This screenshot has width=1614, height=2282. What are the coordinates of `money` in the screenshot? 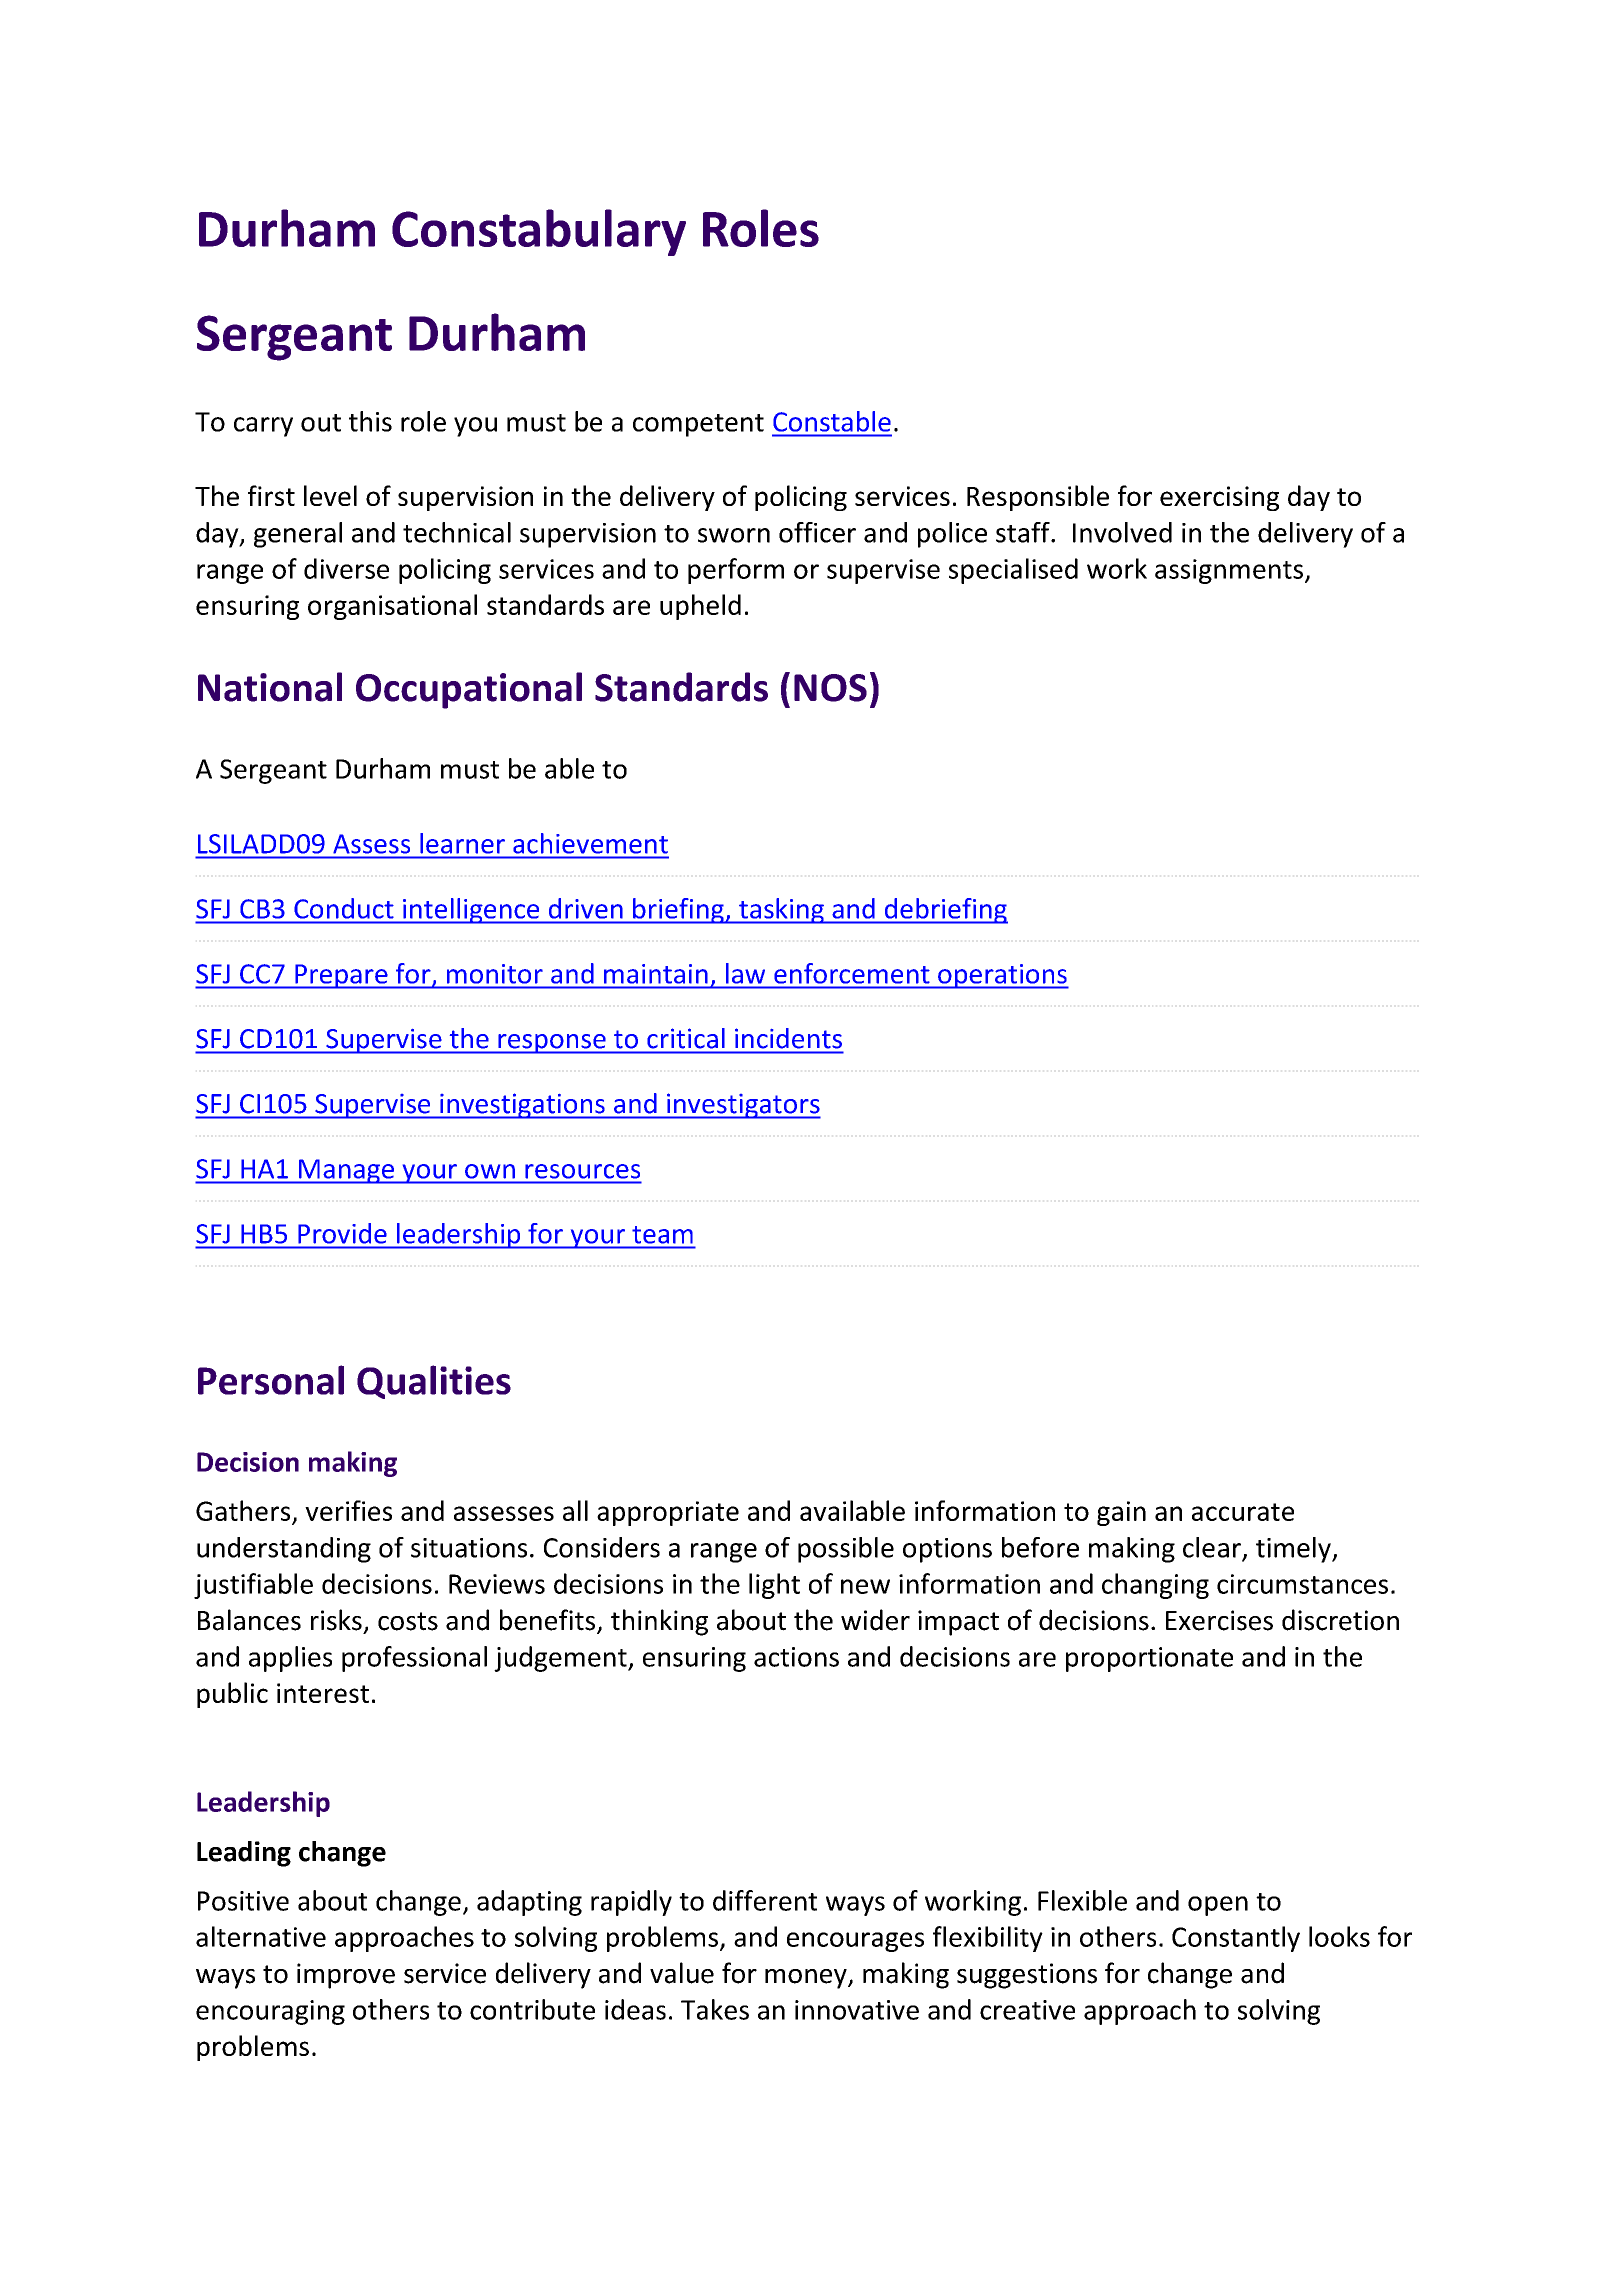 It's located at (807, 1979).
